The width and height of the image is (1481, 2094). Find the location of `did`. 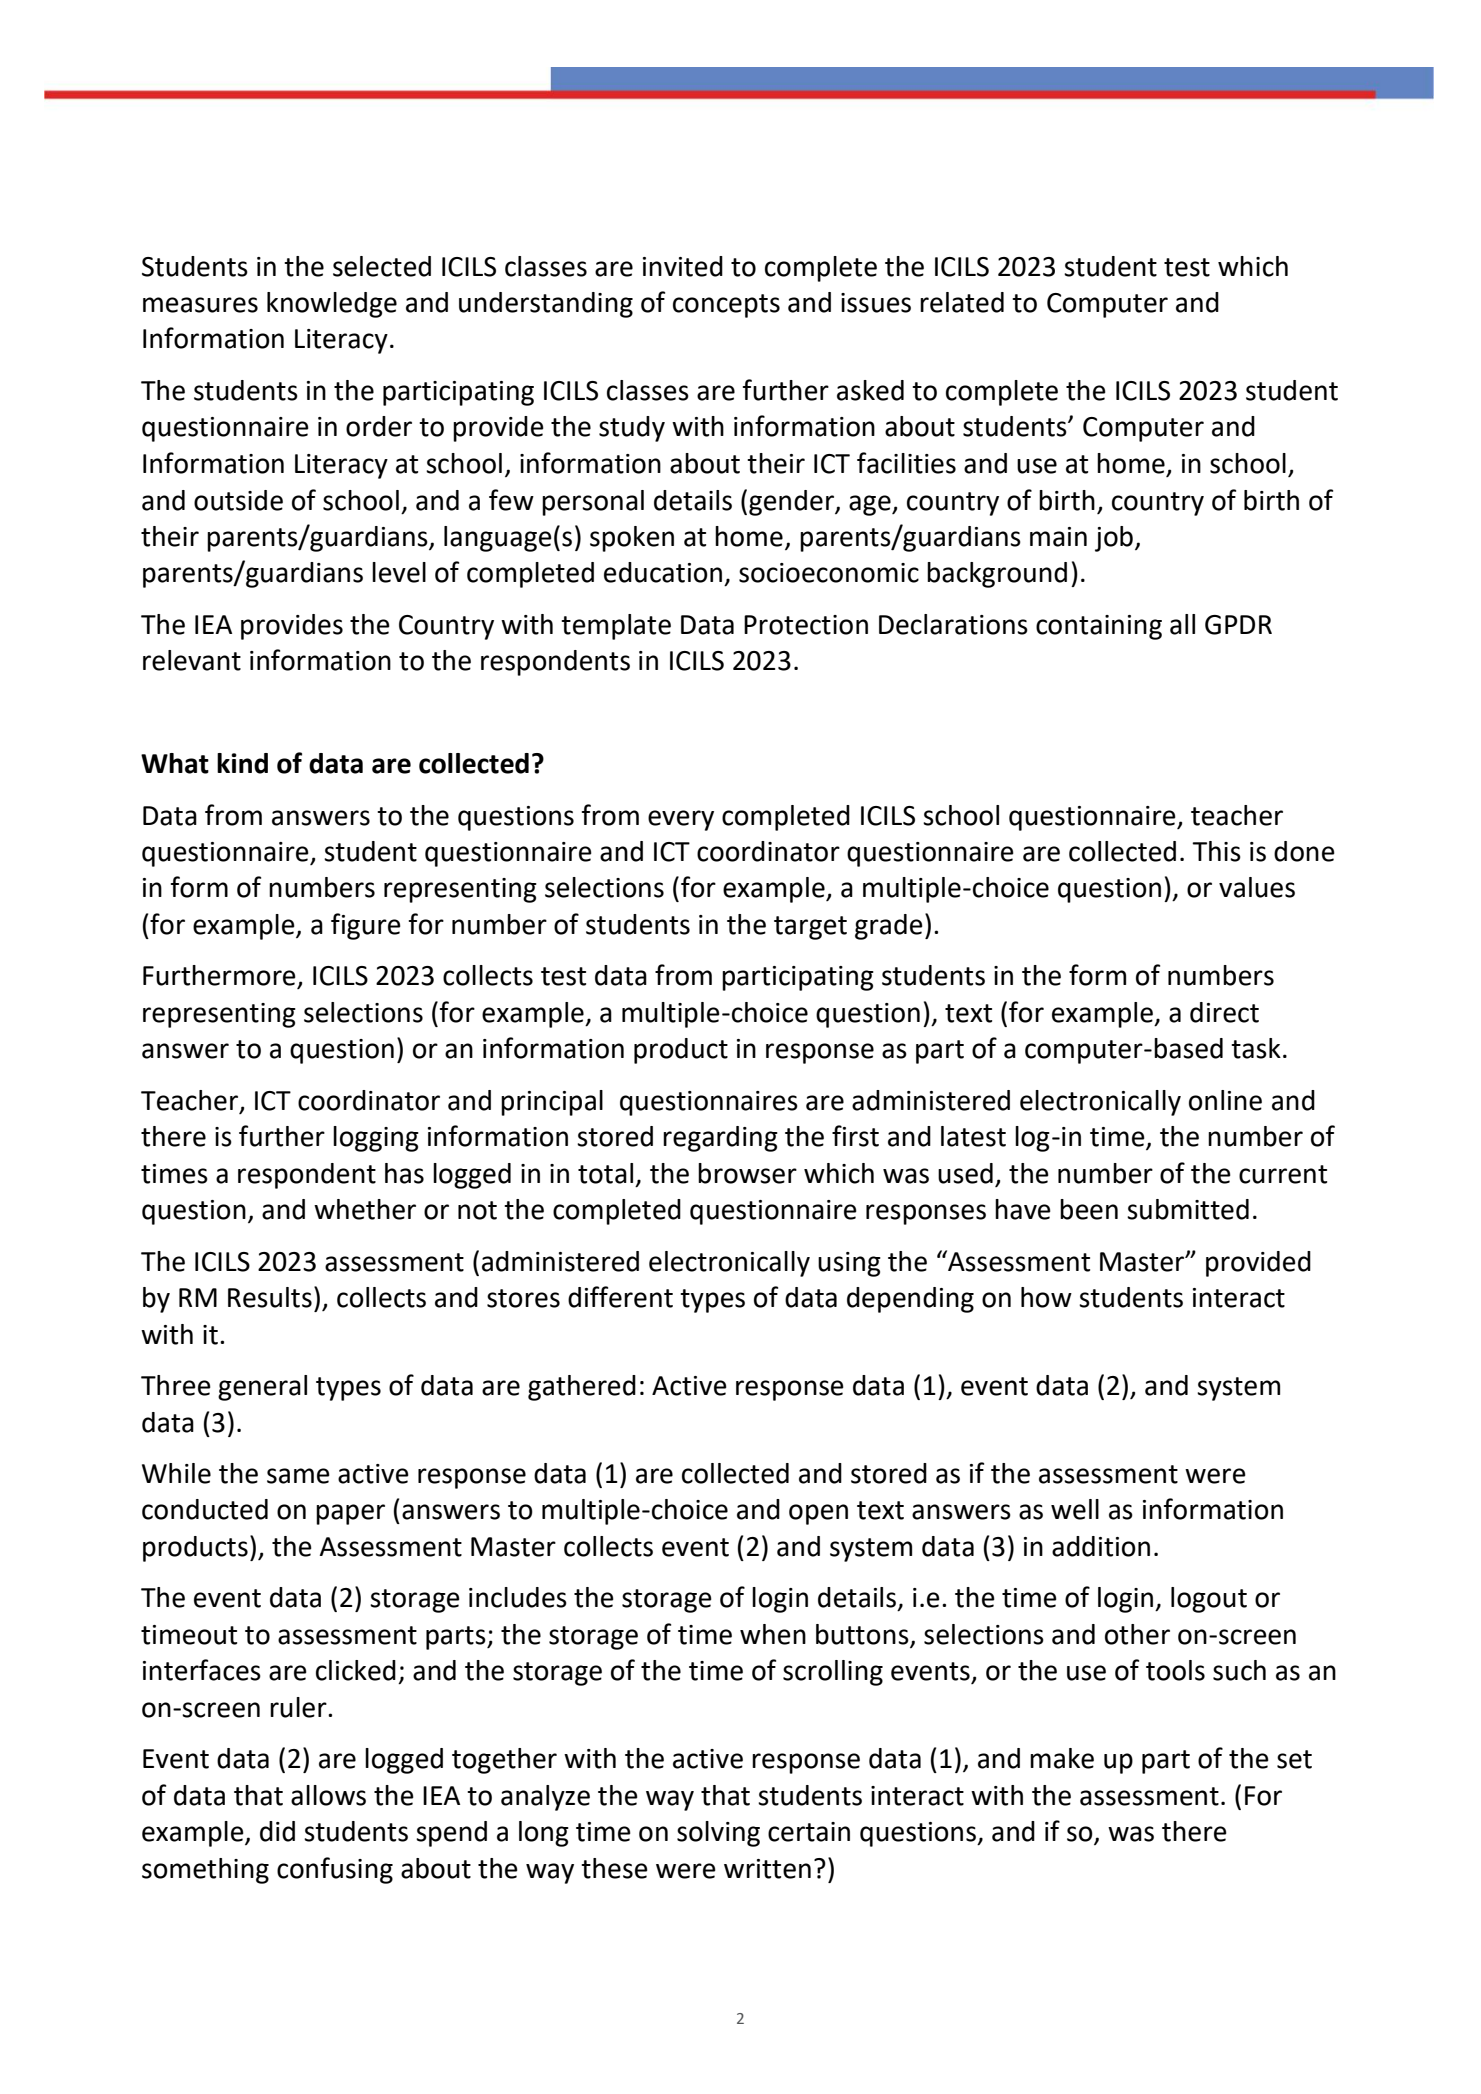

did is located at coordinates (277, 1831).
